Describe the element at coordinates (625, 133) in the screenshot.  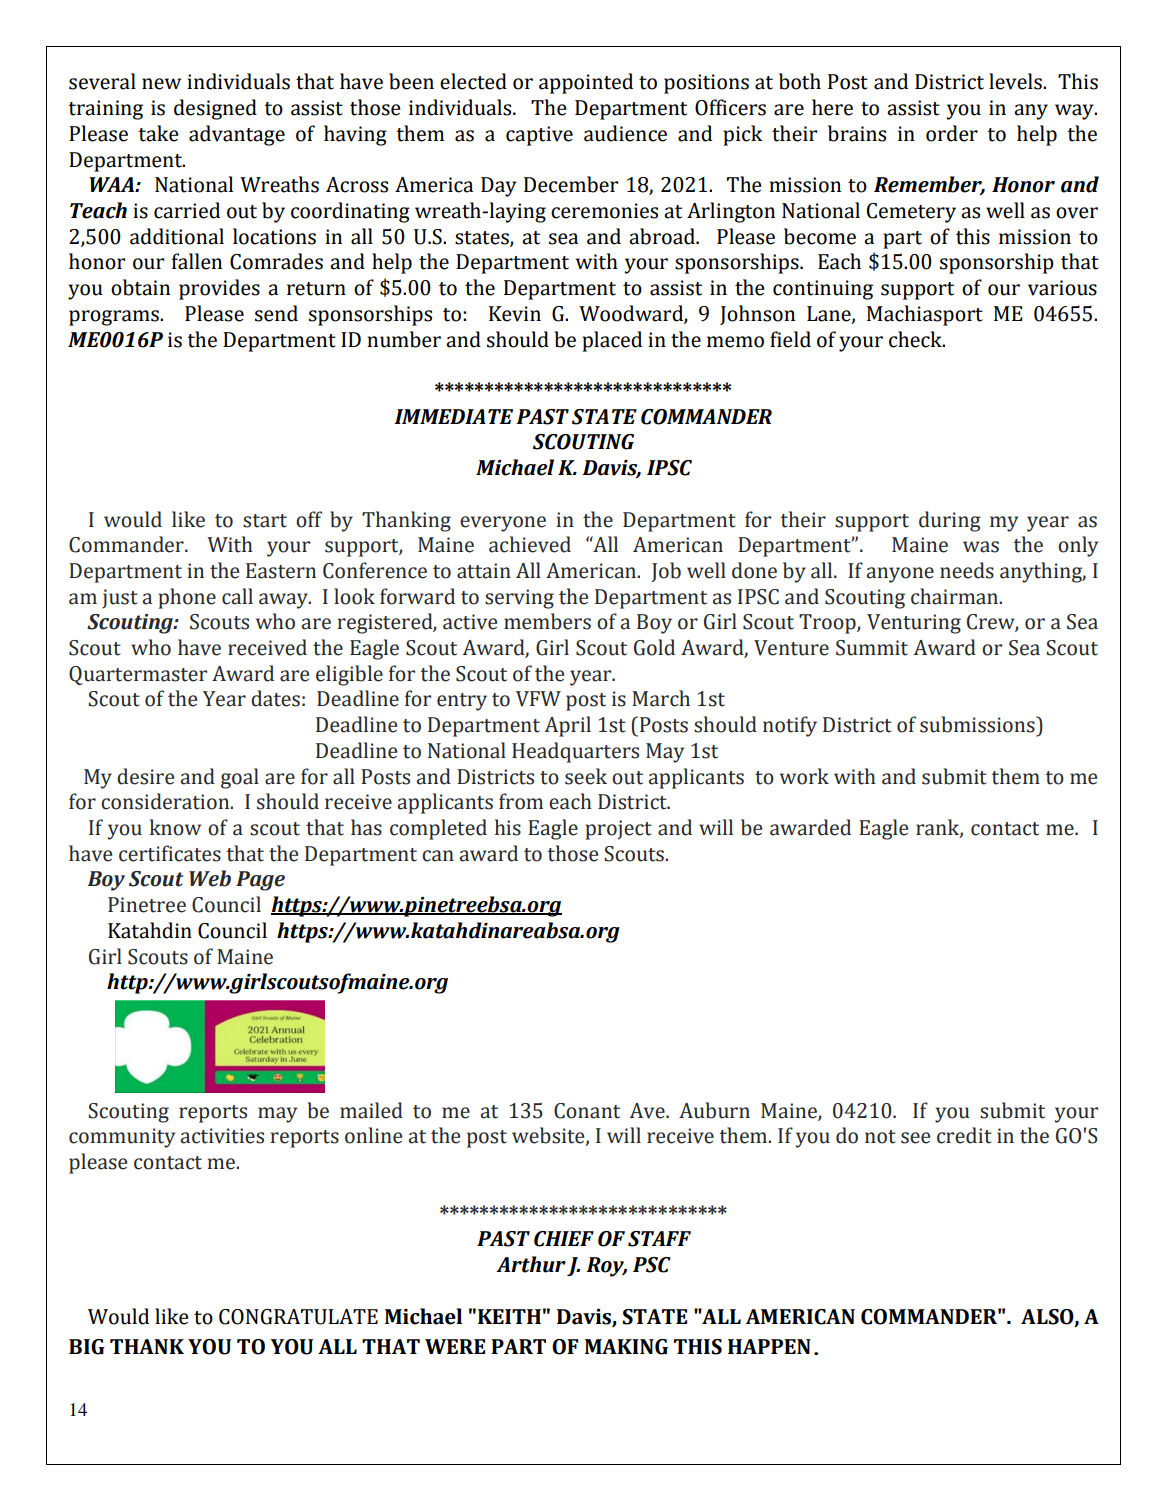
I see `audience` at that location.
